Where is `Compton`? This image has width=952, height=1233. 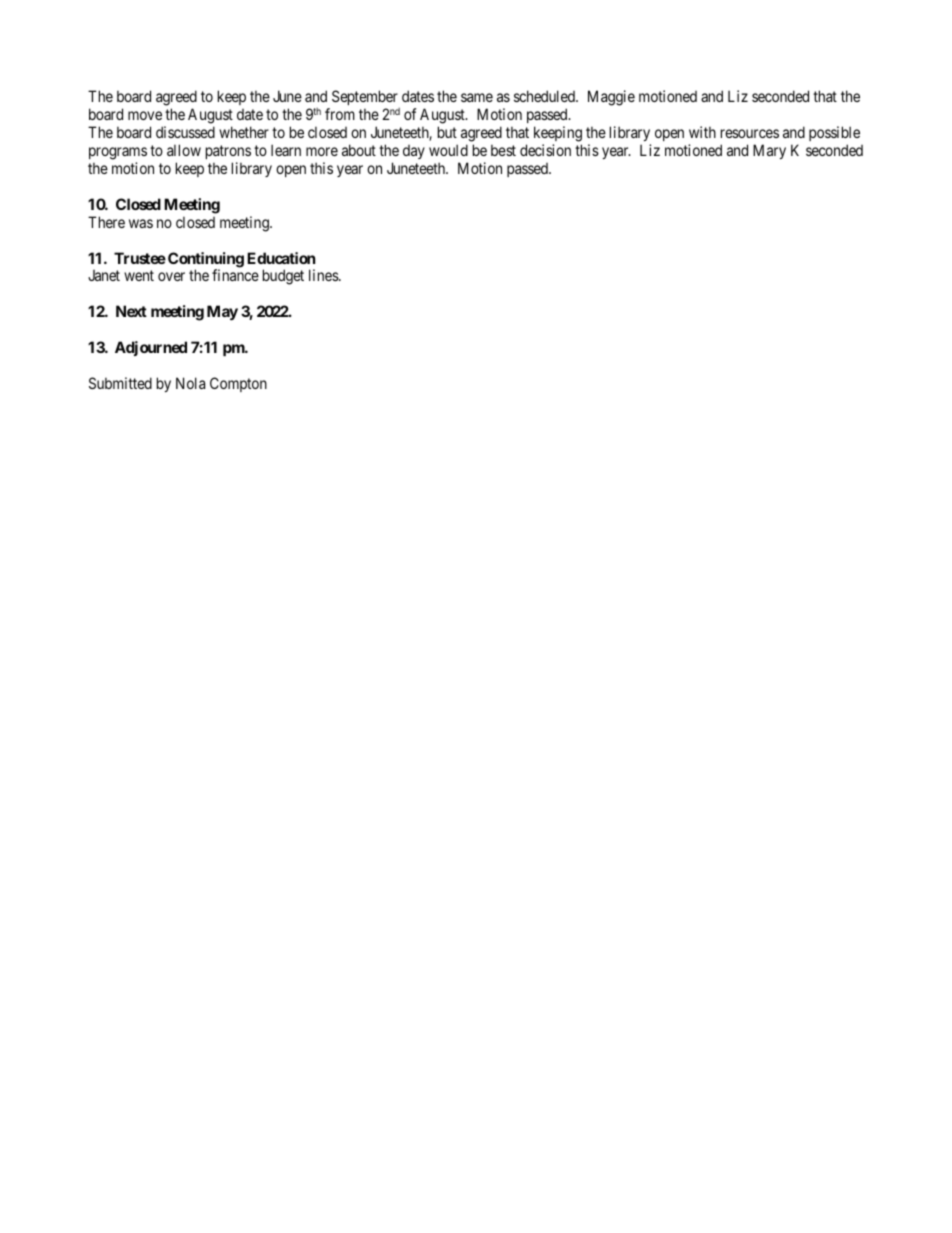
Compton is located at coordinates (238, 384).
